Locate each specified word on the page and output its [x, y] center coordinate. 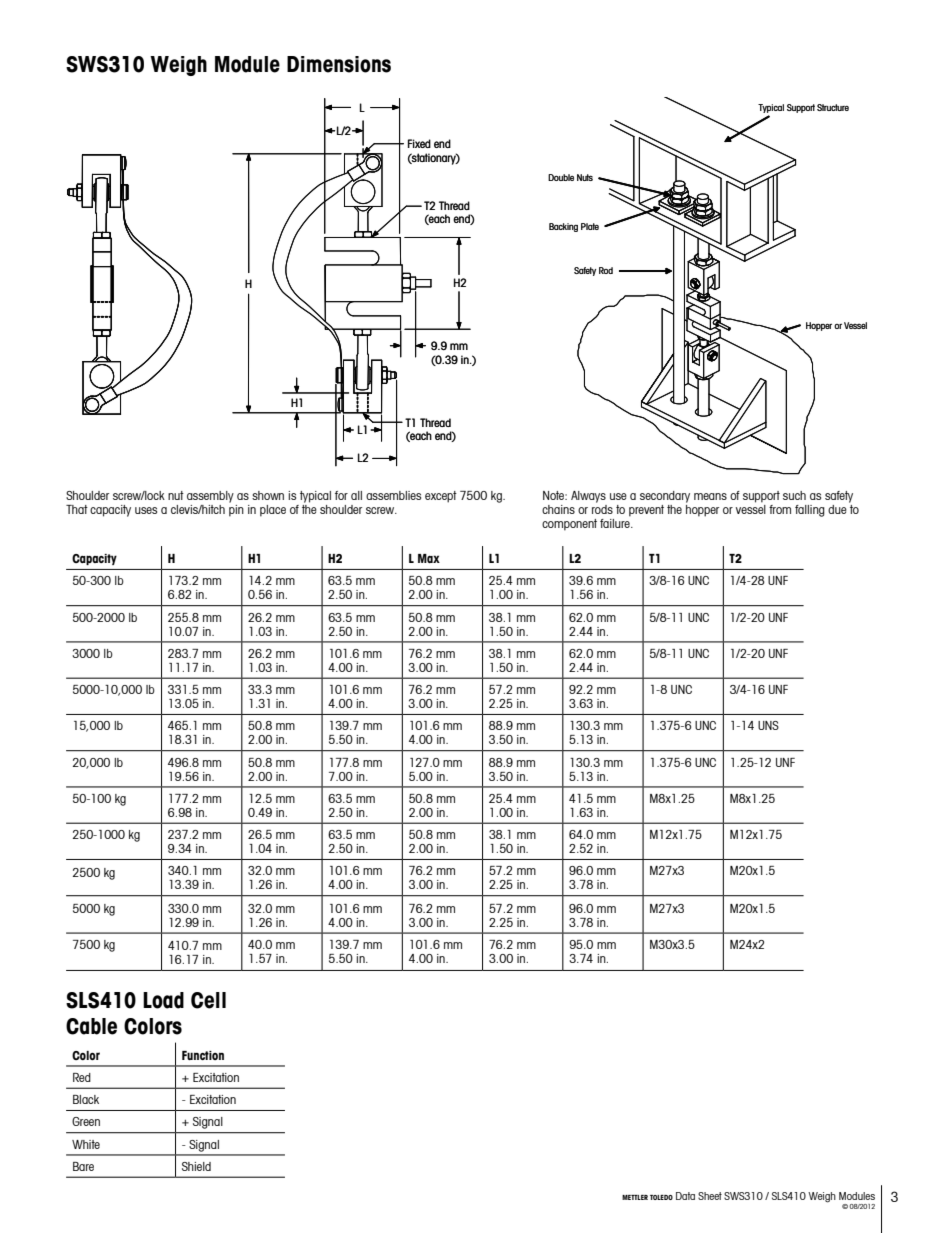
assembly [211, 498]
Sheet [710, 1196]
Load [163, 1000]
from [780, 509]
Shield [196, 1166]
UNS [768, 725]
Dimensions [339, 64]
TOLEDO [661, 1197]
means [710, 496]
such [794, 495]
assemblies [393, 495]
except [441, 497]
